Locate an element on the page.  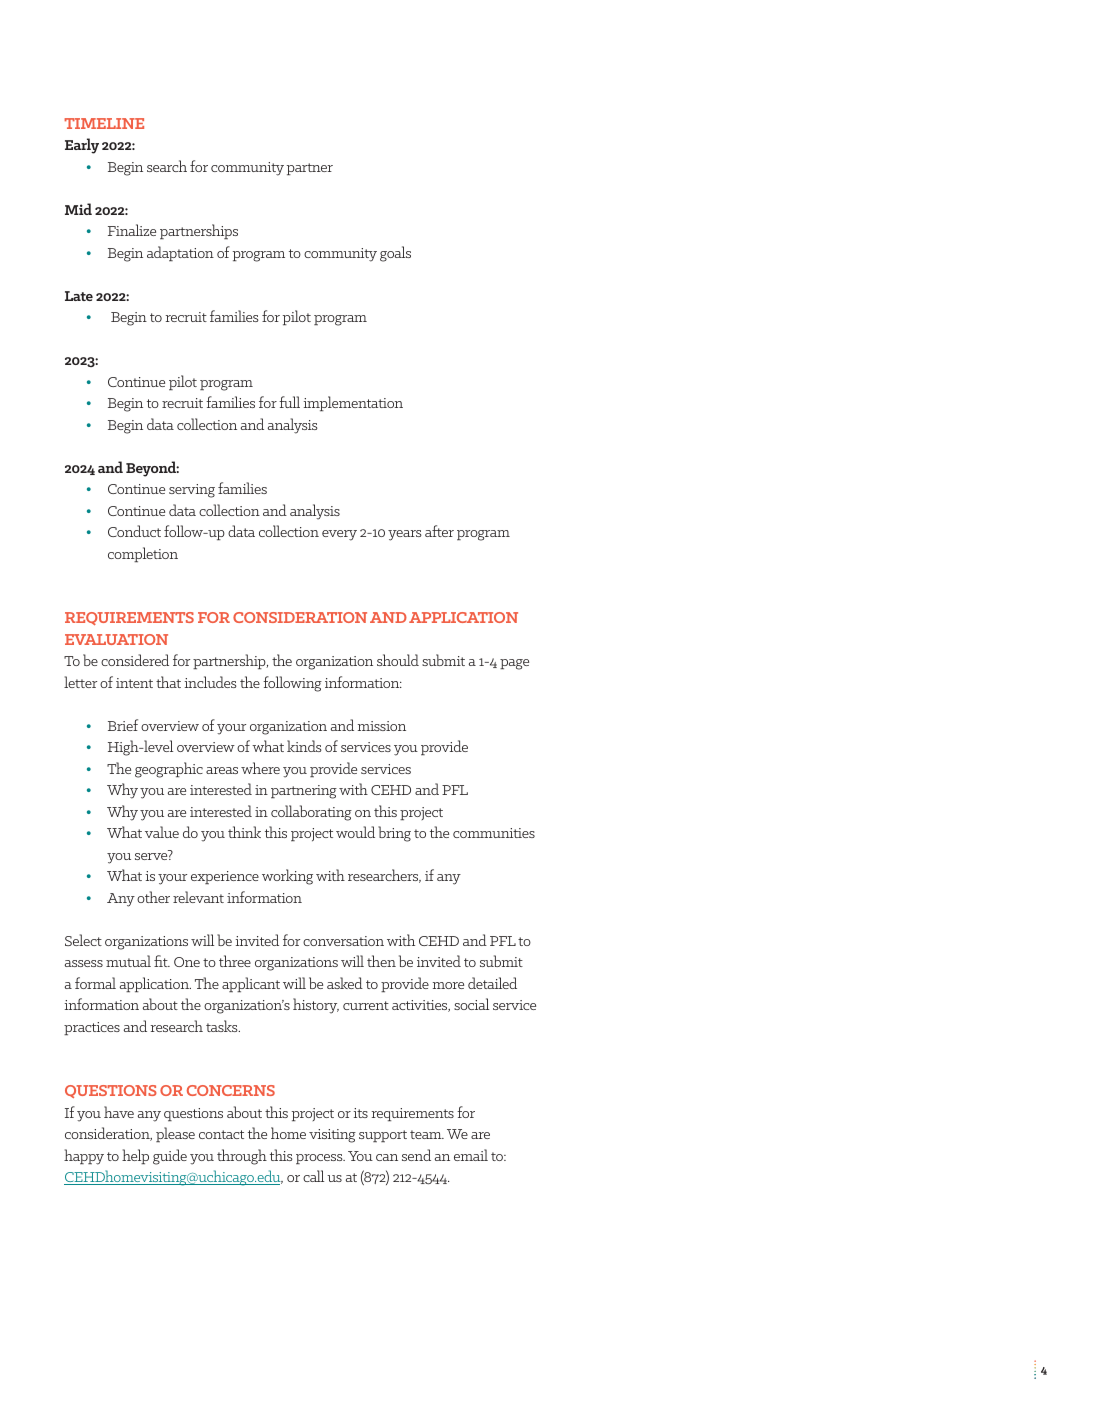
goals is located at coordinates (395, 254).
